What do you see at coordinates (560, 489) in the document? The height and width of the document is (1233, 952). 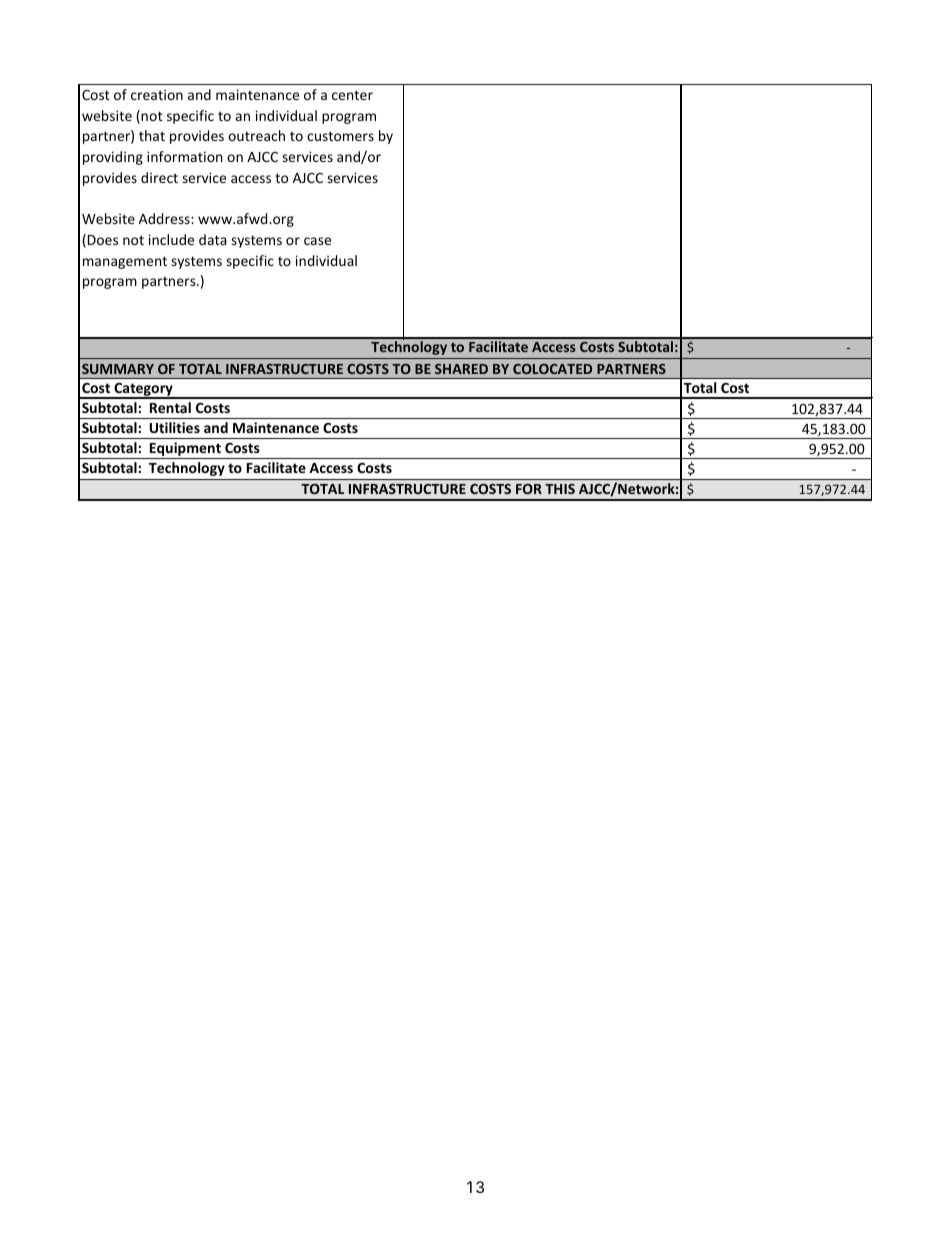 I see `THIS` at bounding box center [560, 489].
